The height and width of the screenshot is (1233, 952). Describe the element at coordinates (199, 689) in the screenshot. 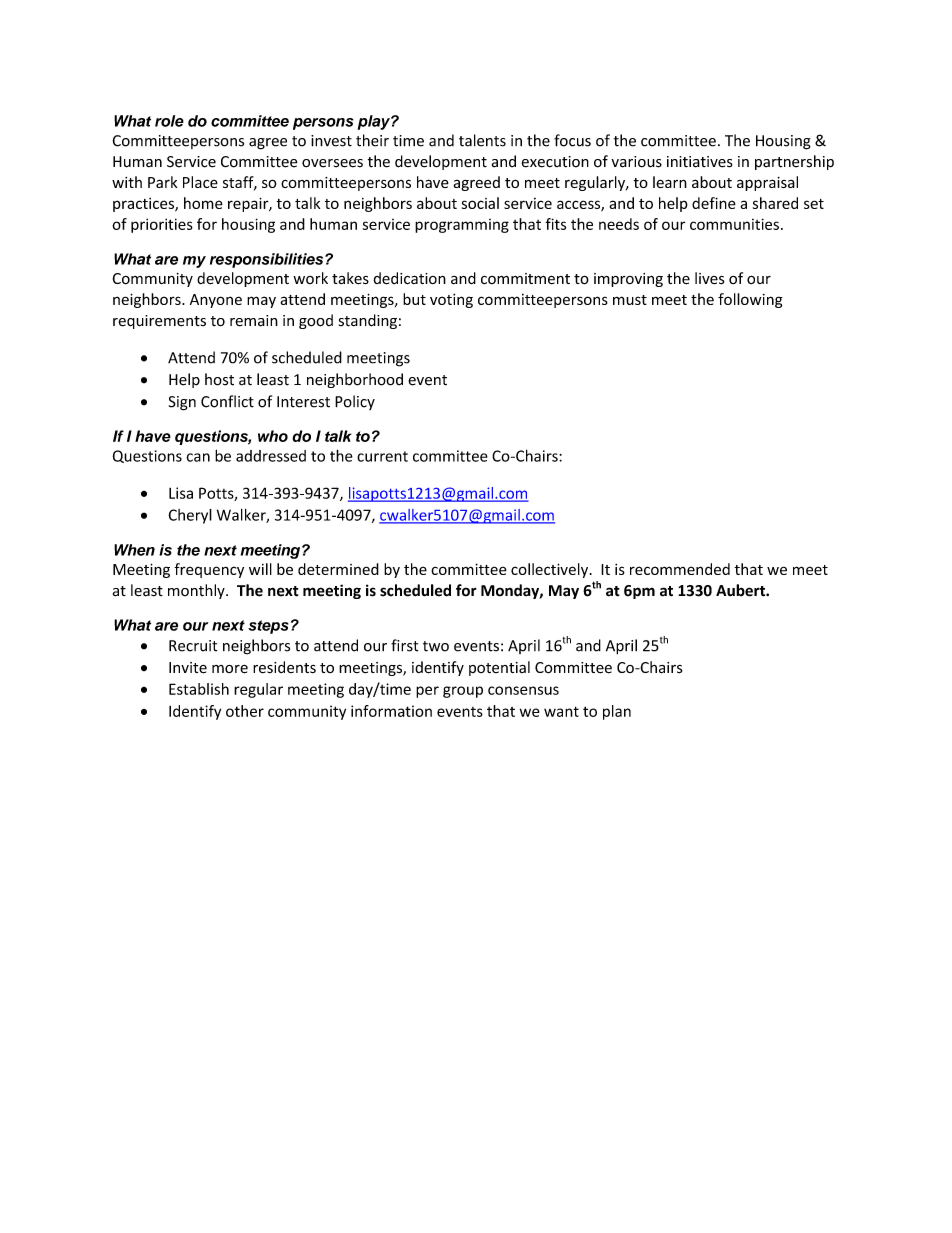

I see `Establish` at that location.
